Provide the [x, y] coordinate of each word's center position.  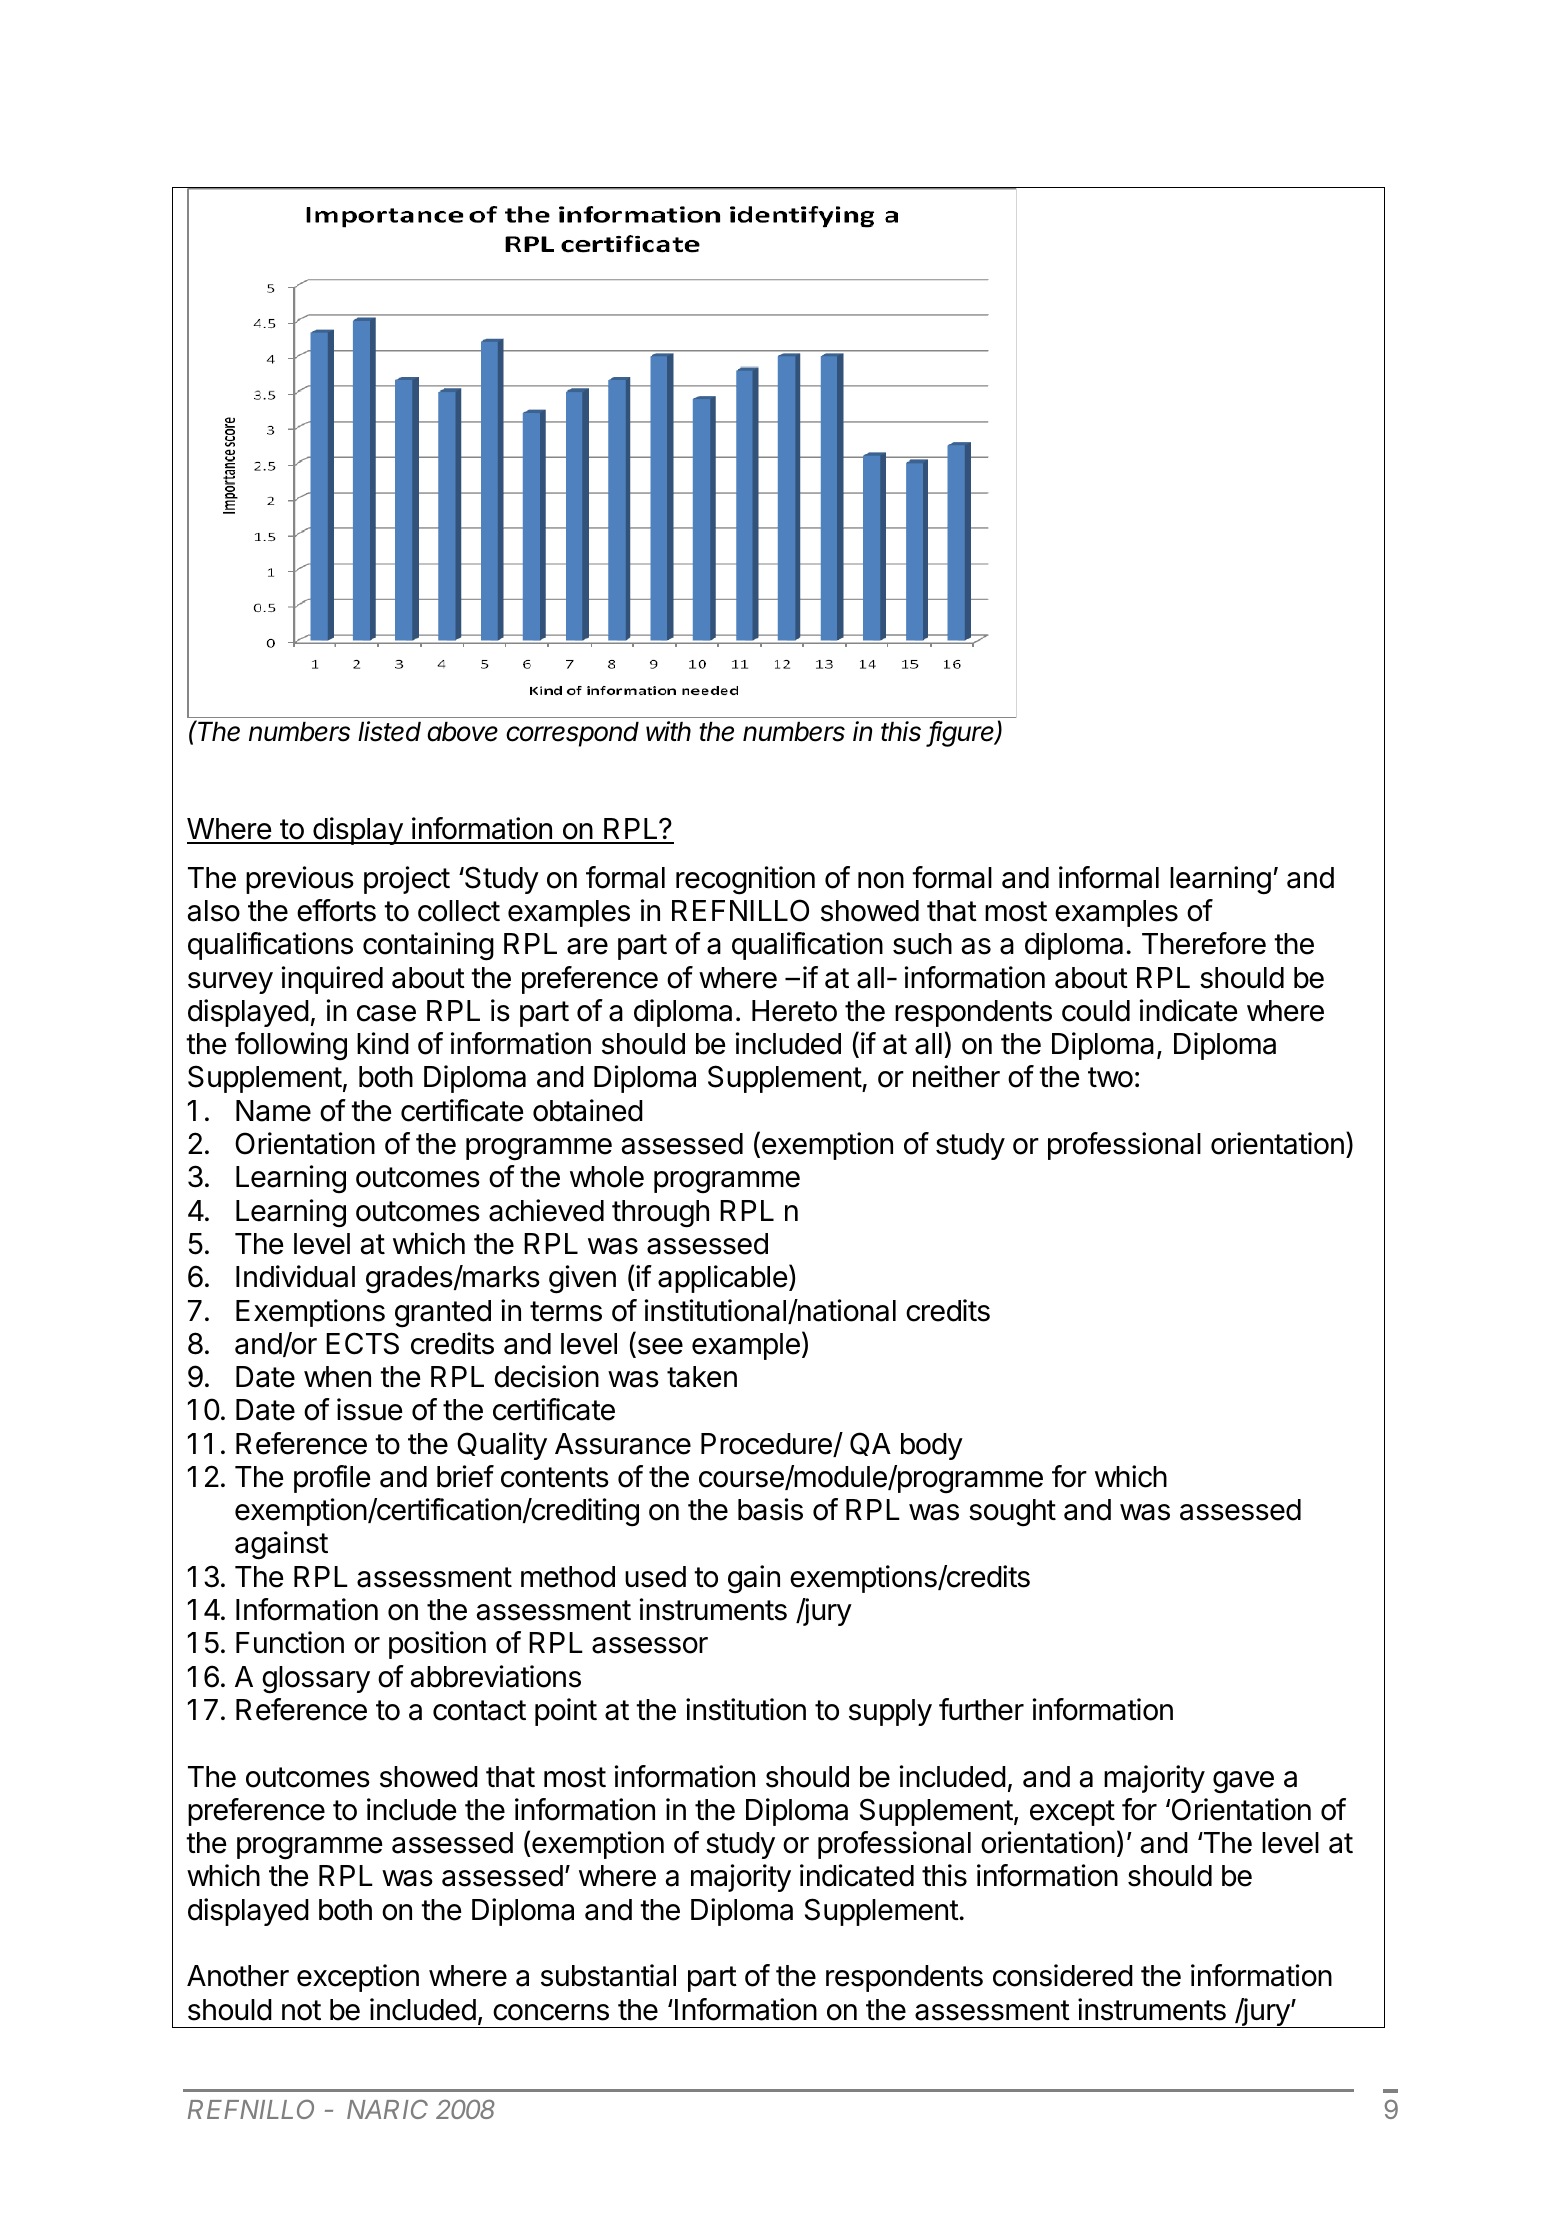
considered [1063, 1975]
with [668, 731]
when [337, 1377]
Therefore [1204, 943]
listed [389, 731]
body [932, 1446]
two [1110, 1077]
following [291, 1046]
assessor [650, 1645]
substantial [608, 1975]
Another [238, 1976]
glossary [316, 1680]
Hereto [794, 1011]
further [981, 1709]
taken [702, 1377]
